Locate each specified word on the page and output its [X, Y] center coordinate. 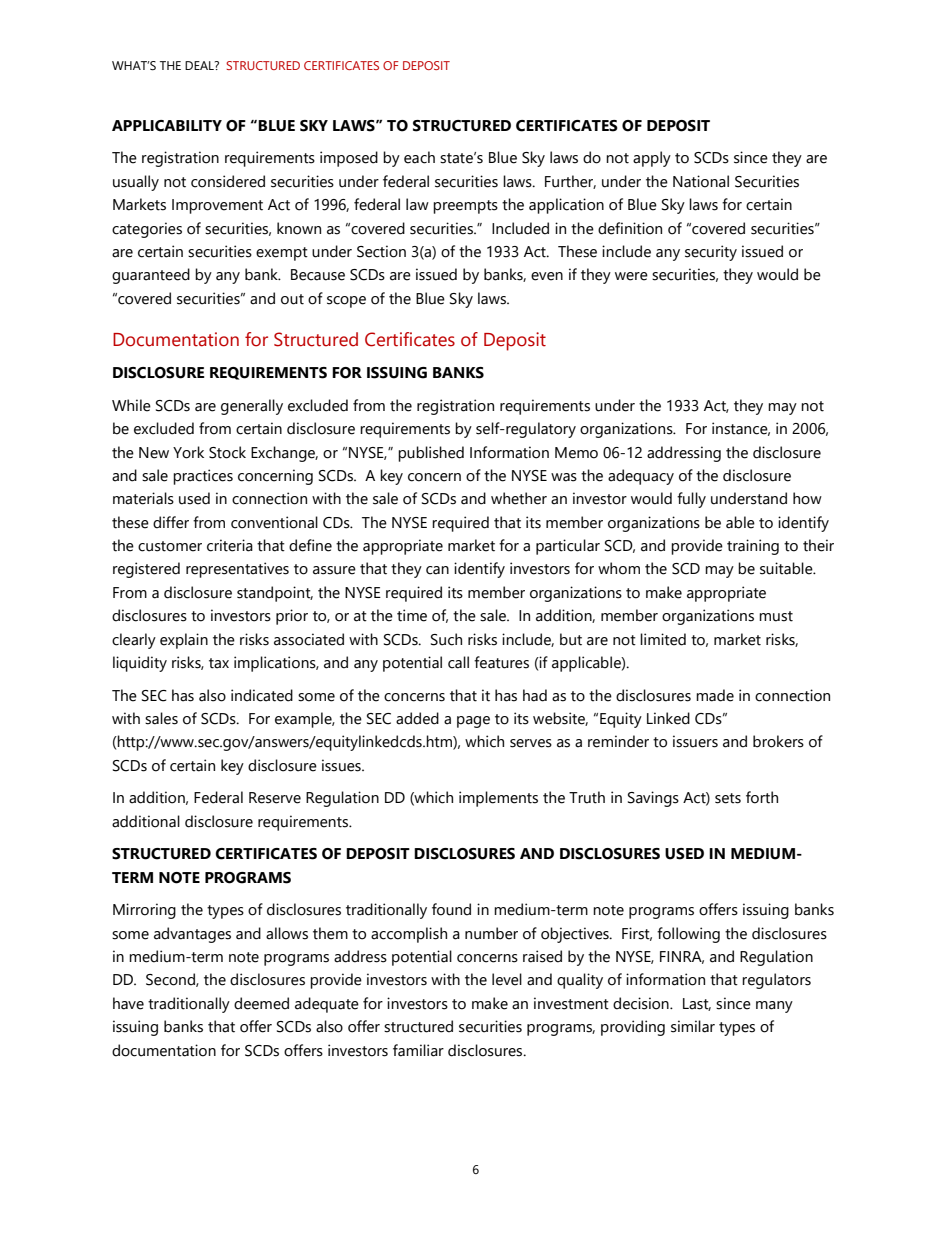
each [419, 157]
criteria [230, 545]
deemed [261, 1003]
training [753, 547]
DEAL [200, 65]
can [437, 570]
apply [652, 159]
